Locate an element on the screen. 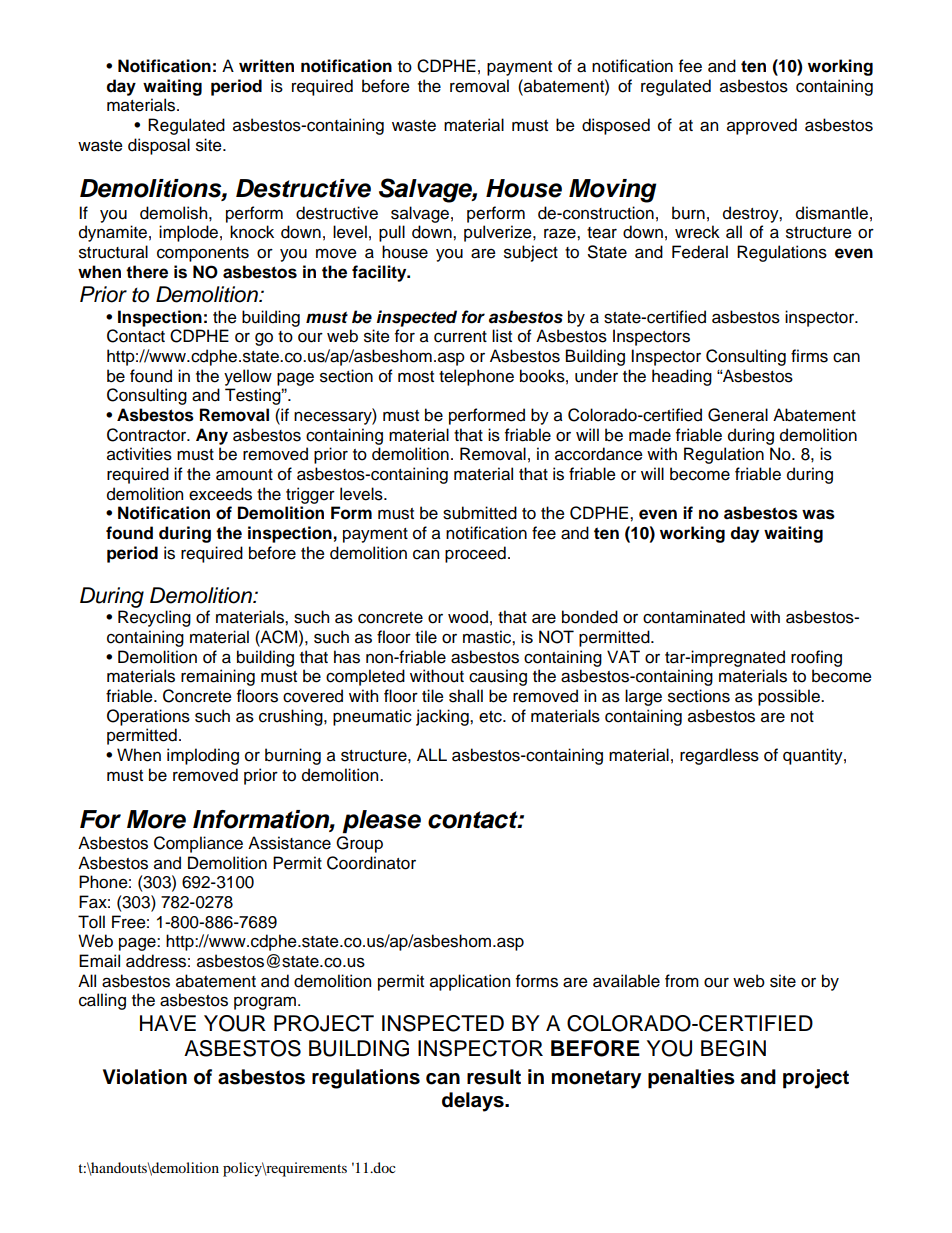 The height and width of the screenshot is (1233, 952). approved is located at coordinates (762, 126).
